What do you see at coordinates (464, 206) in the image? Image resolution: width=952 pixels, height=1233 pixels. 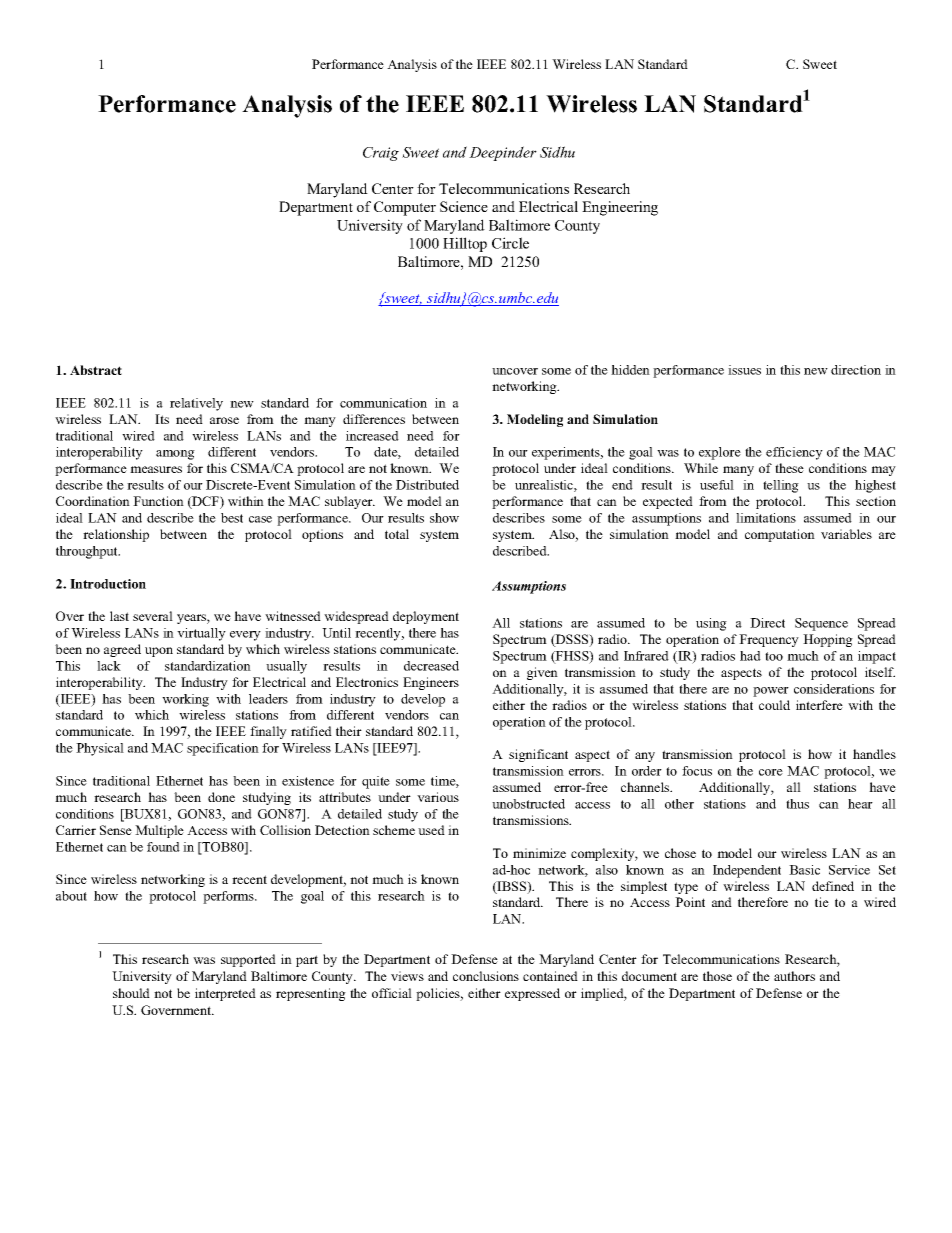 I see `Science` at bounding box center [464, 206].
